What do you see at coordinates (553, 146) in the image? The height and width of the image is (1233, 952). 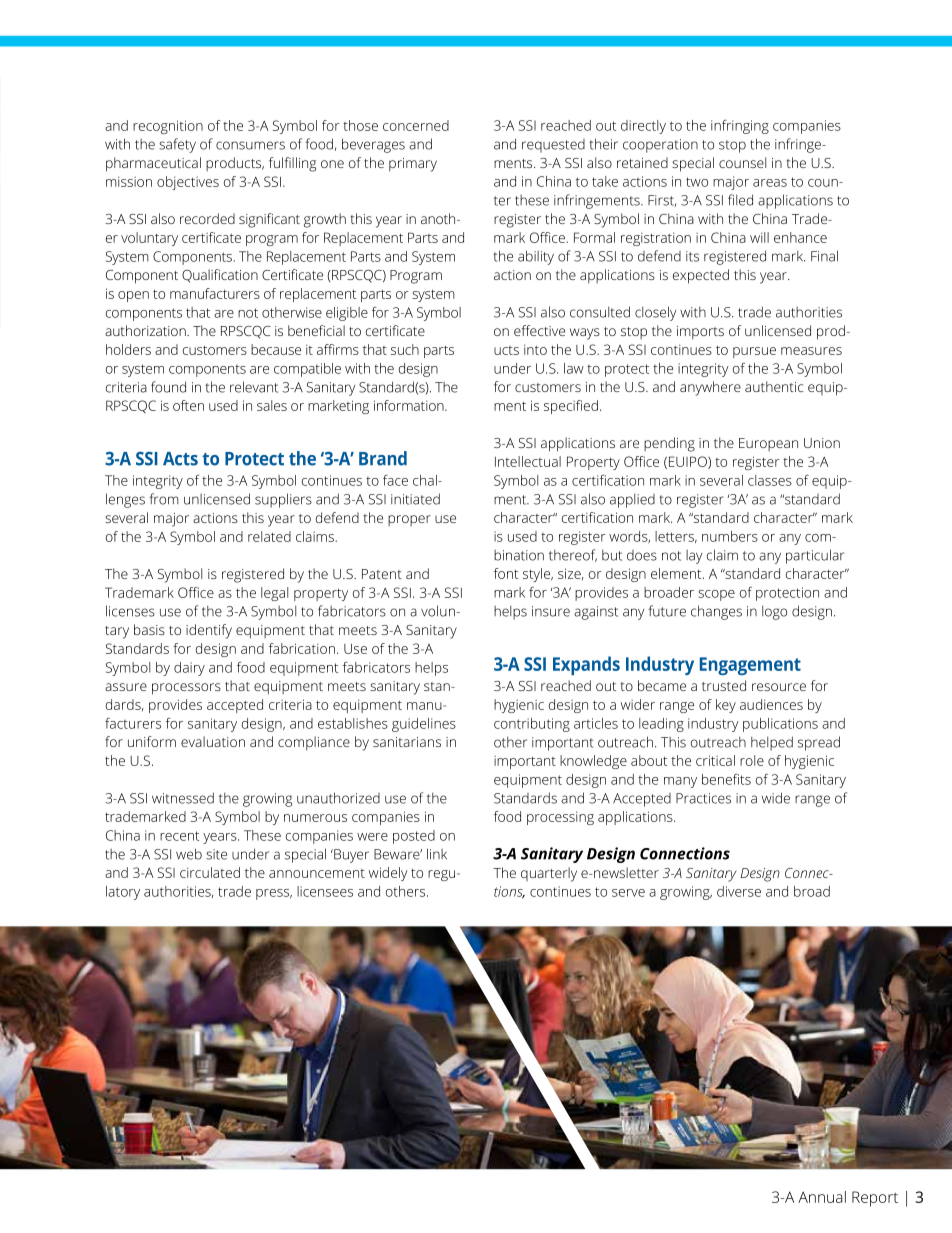 I see `requested` at bounding box center [553, 146].
